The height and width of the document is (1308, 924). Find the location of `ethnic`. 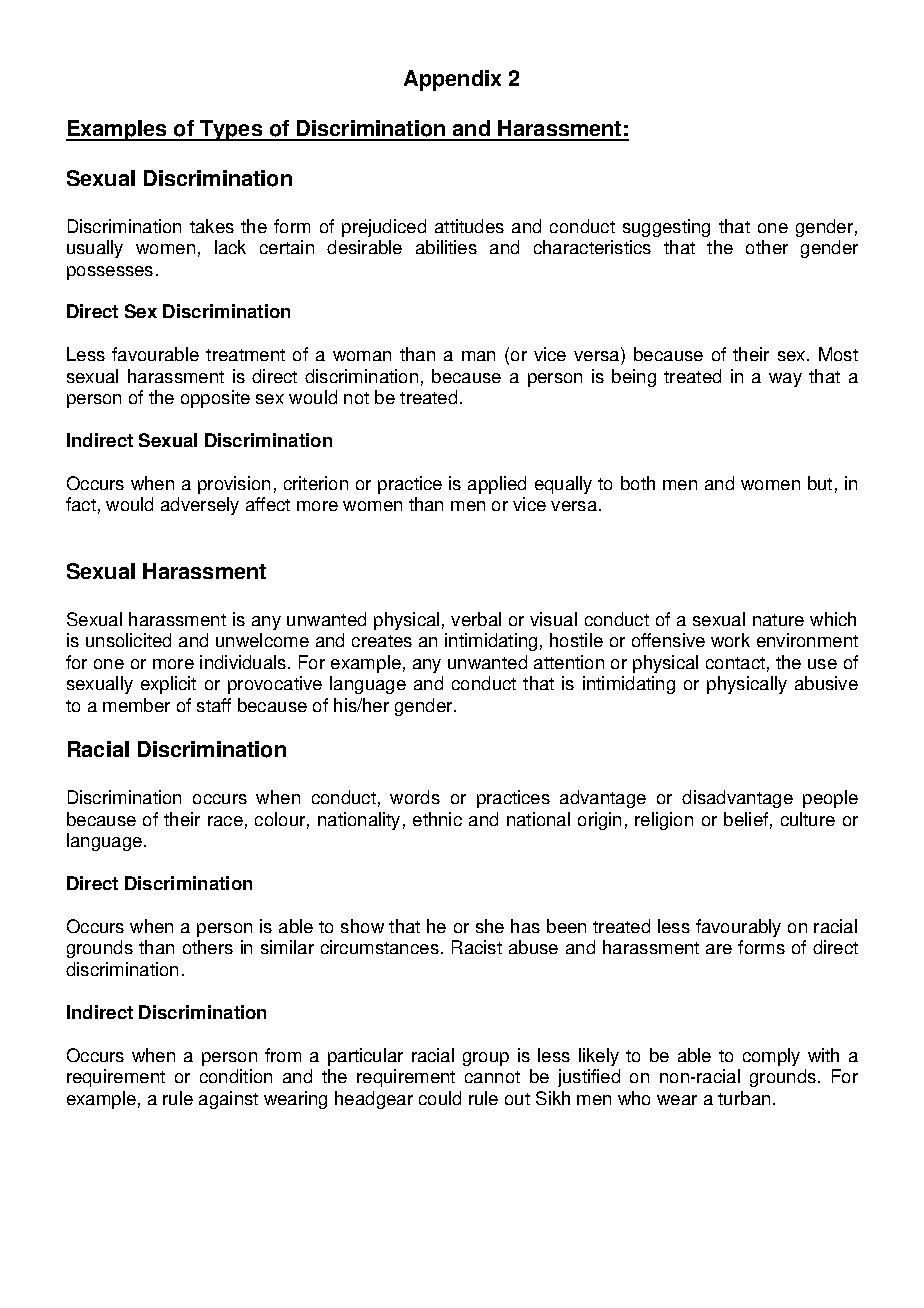

ethnic is located at coordinates (437, 819).
